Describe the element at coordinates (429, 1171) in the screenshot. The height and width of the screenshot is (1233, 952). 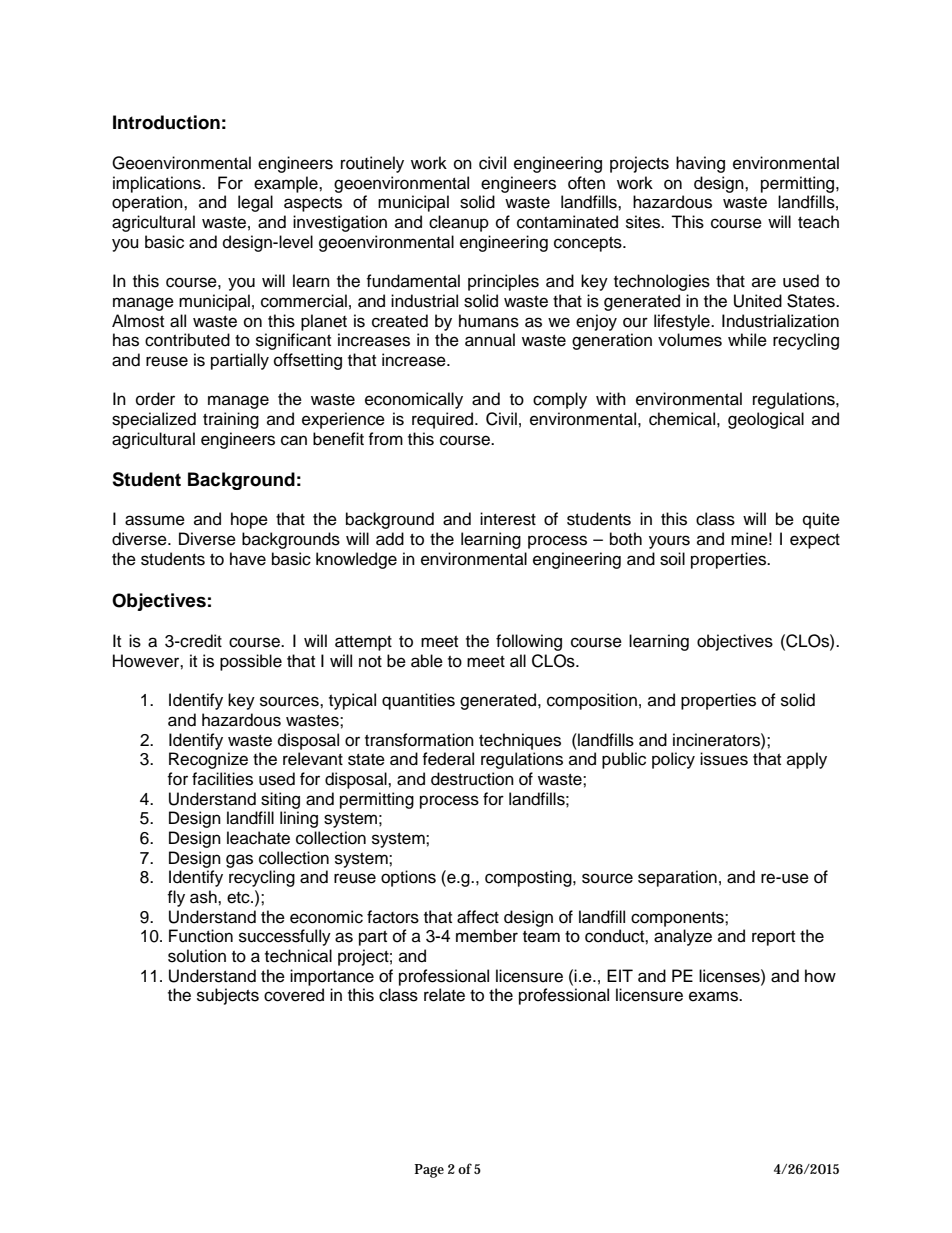
I see `Page` at that location.
